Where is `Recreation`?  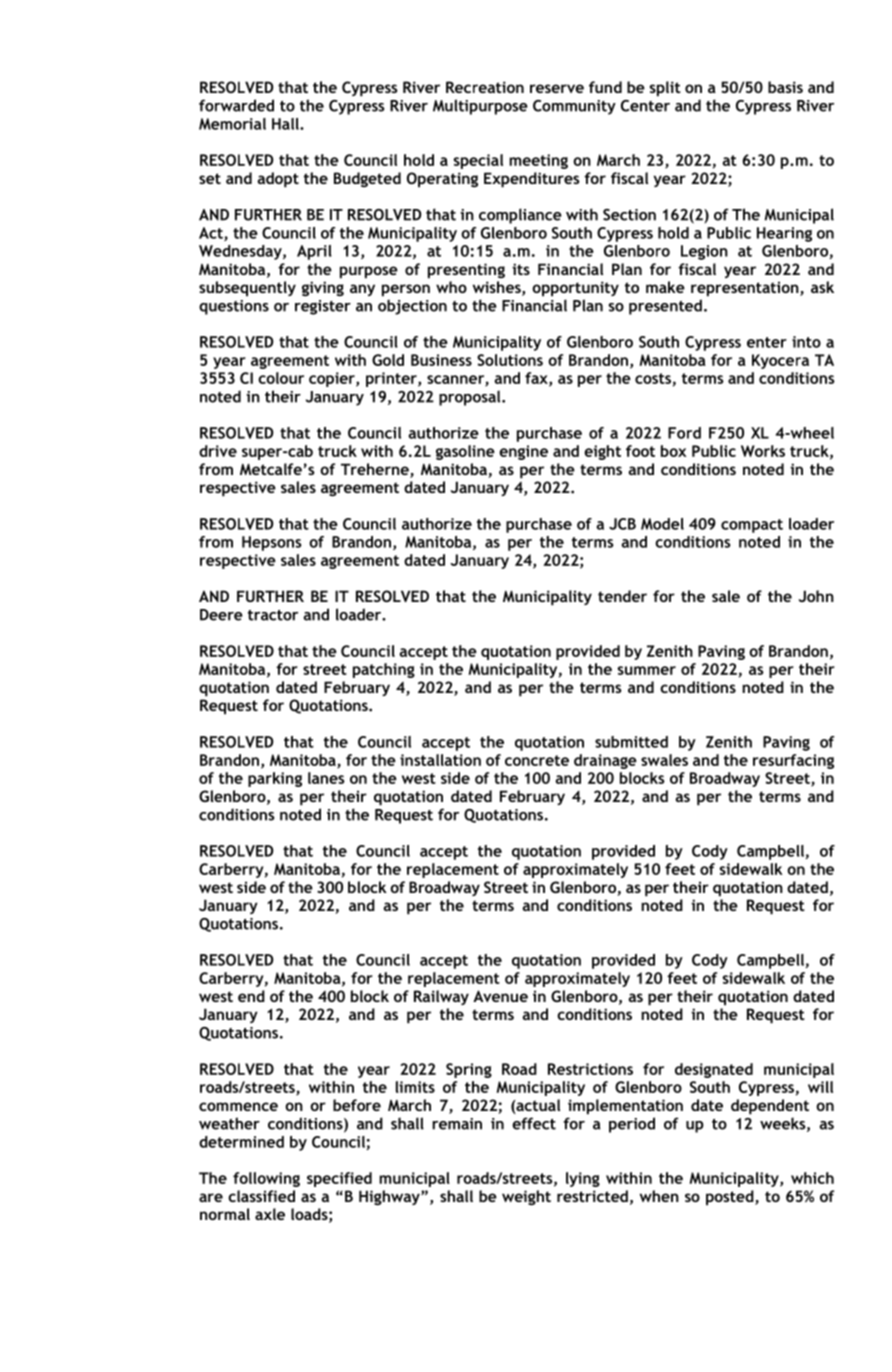 Recreation is located at coordinates (485, 87).
